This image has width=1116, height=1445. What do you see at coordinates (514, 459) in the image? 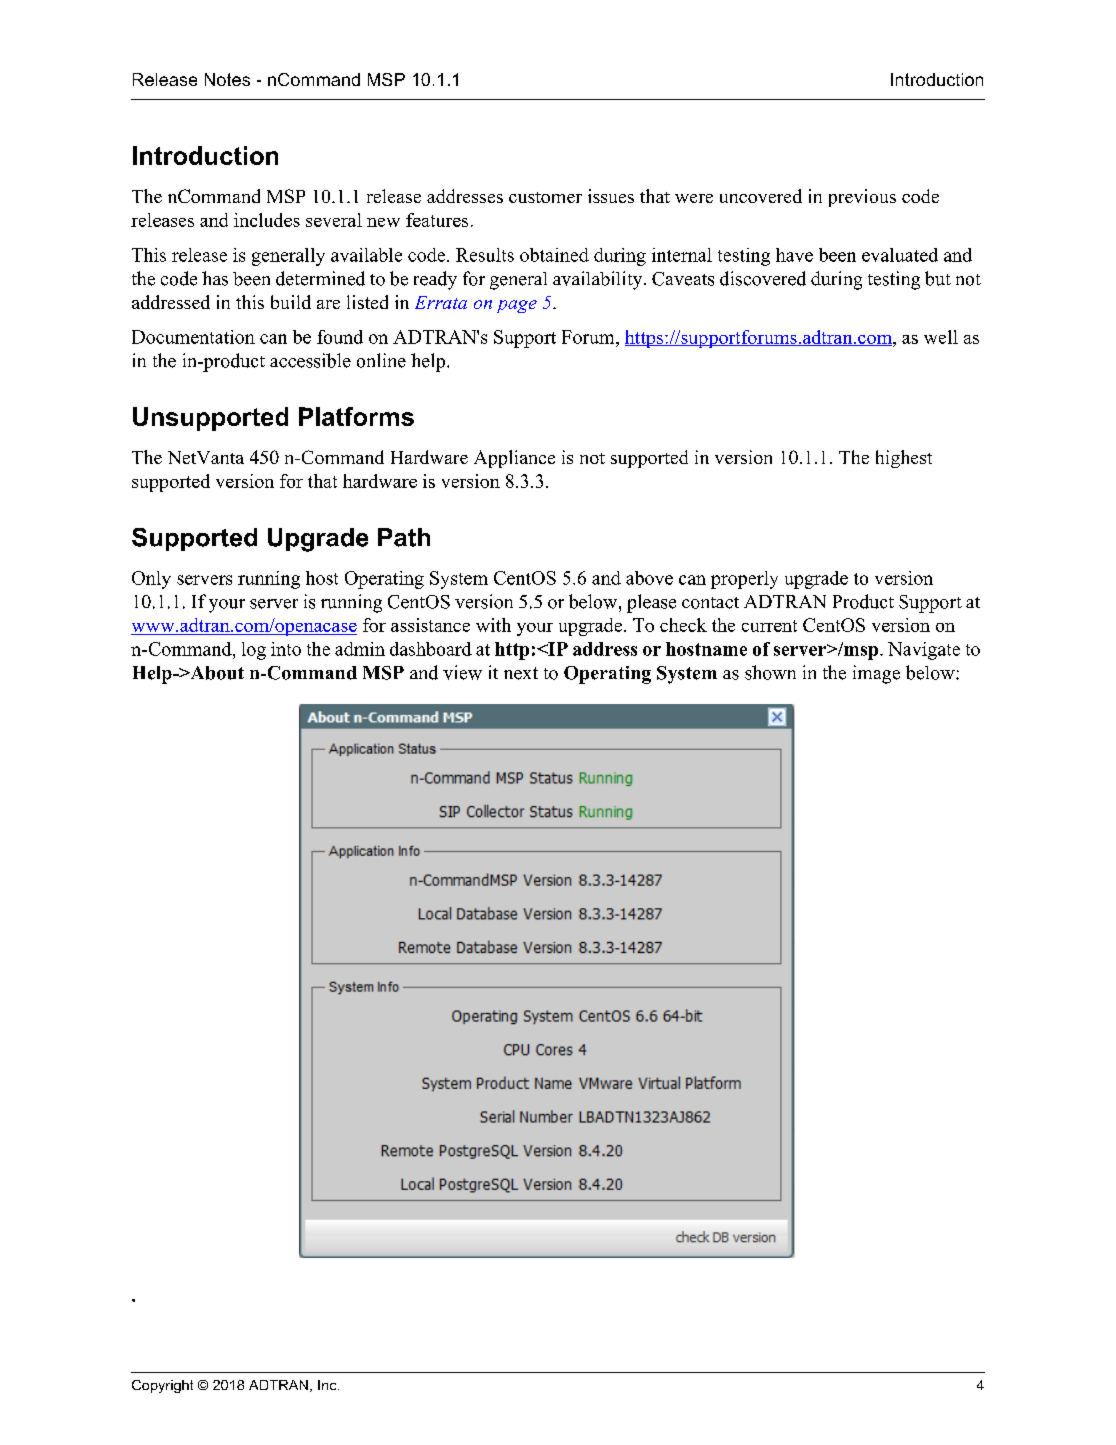
I see `Appliance` at bounding box center [514, 459].
